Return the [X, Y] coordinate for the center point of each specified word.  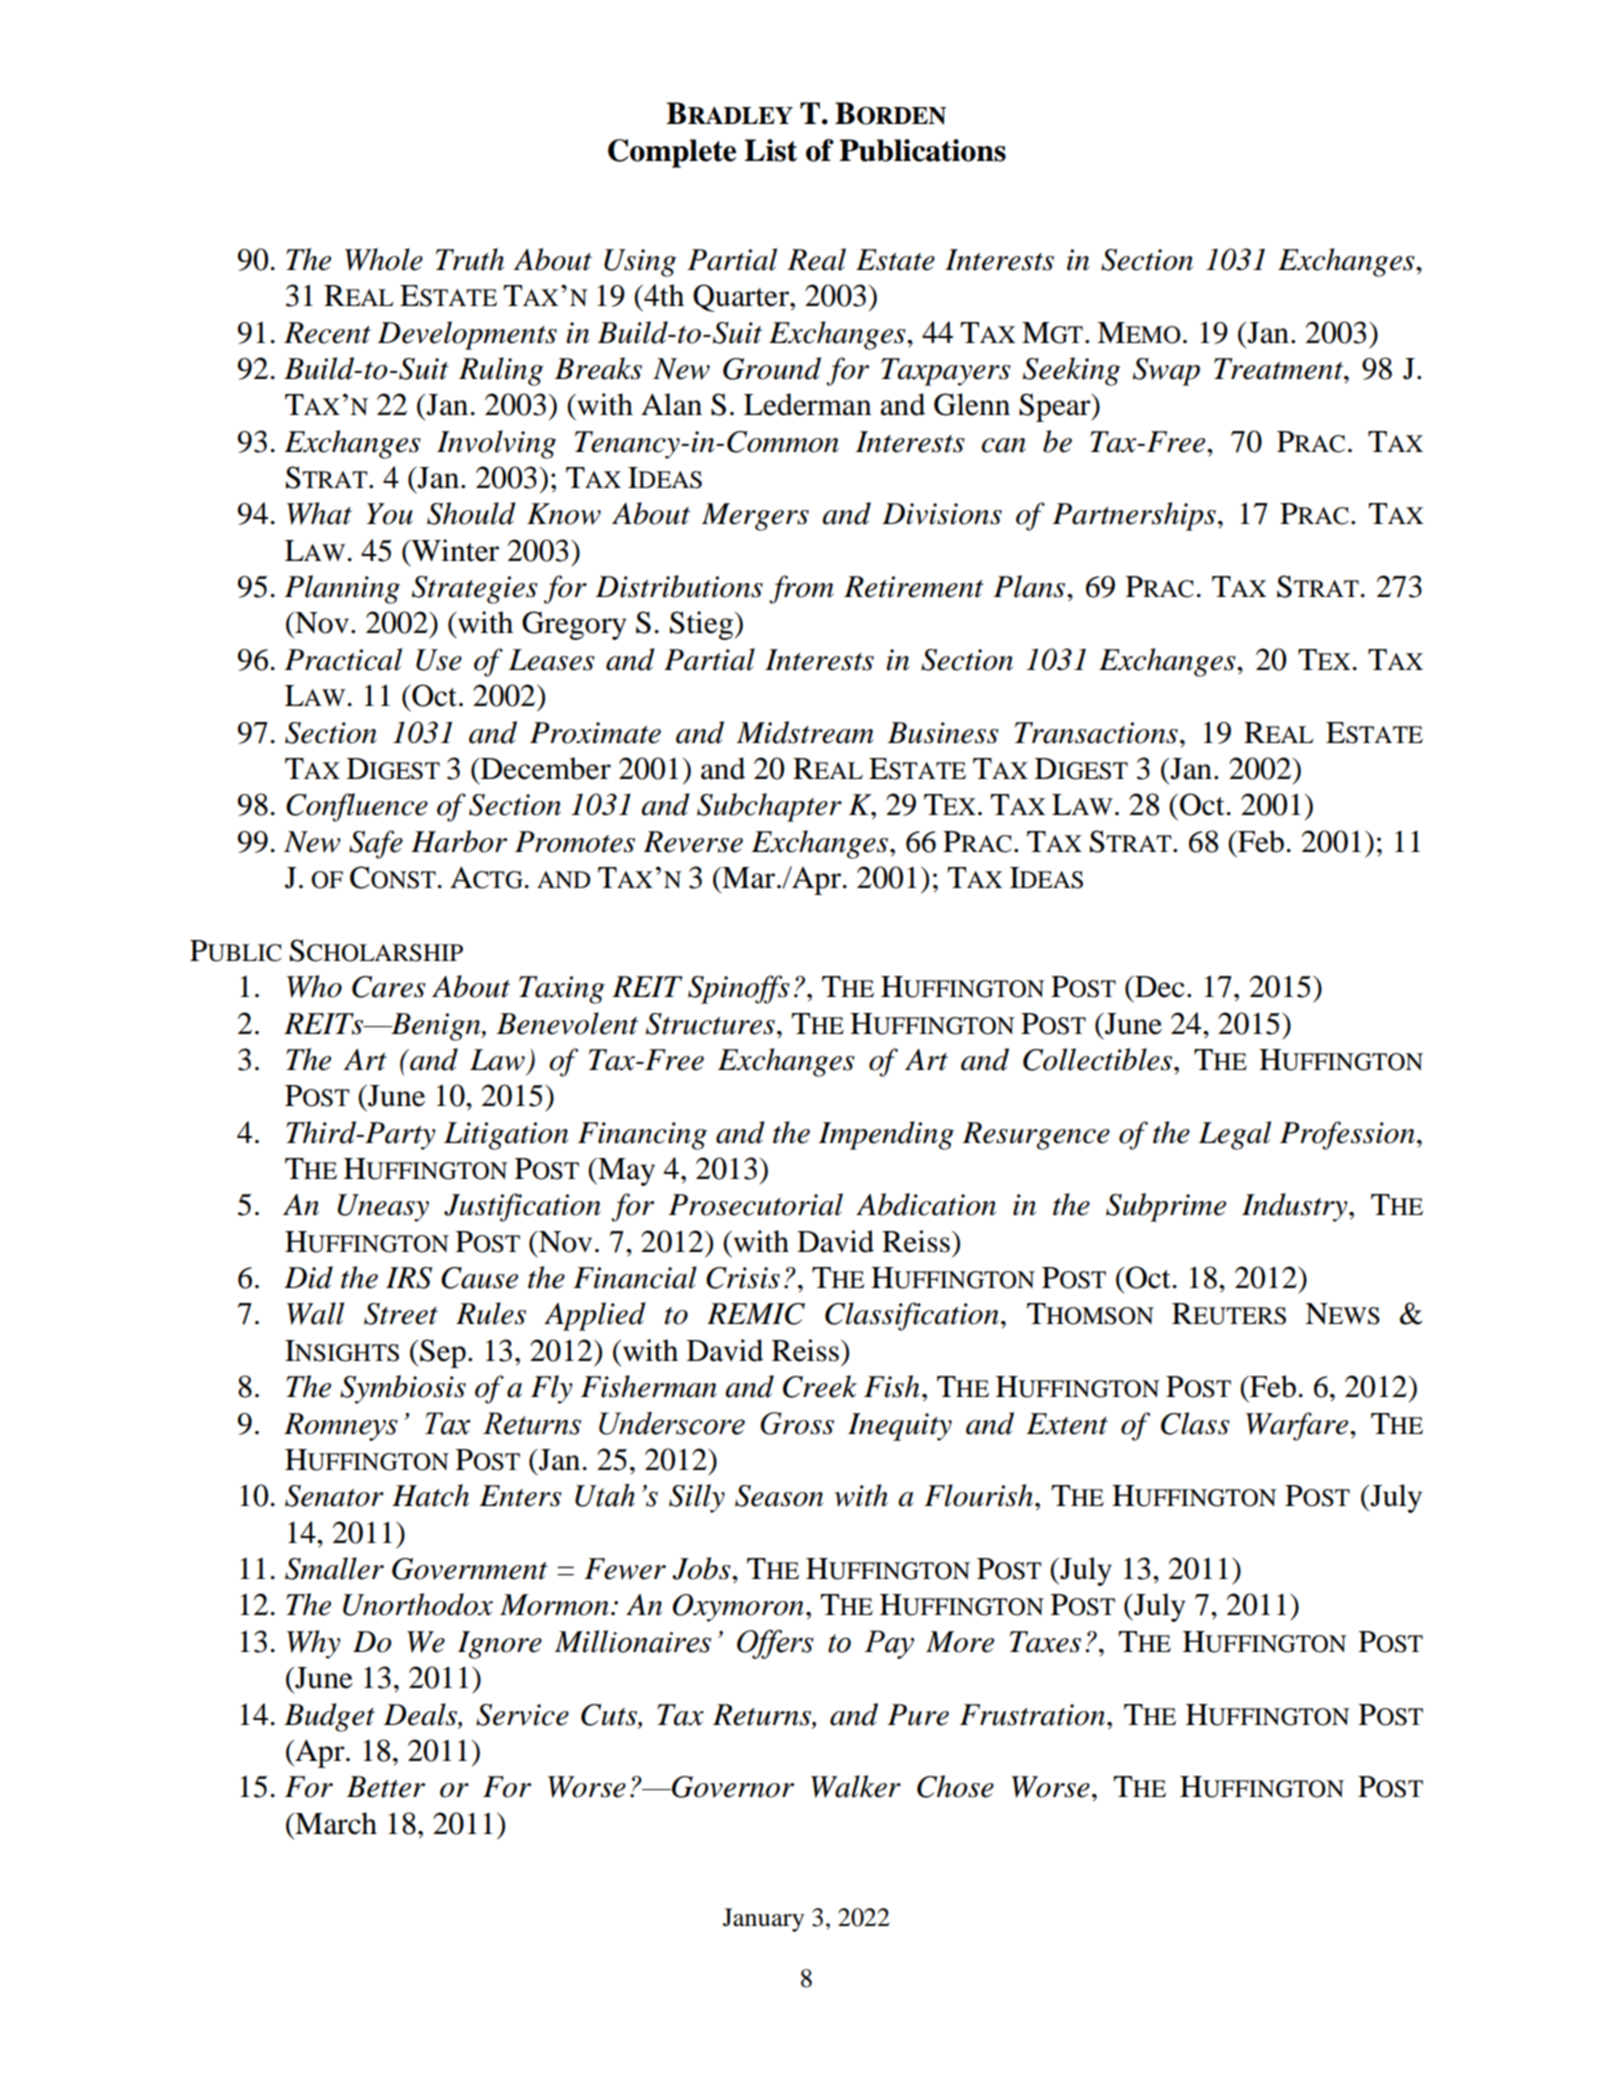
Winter [454, 550]
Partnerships [1134, 516]
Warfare [1298, 1426]
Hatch [430, 1495]
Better [386, 1787]
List [771, 150]
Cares [389, 987]
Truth [470, 259]
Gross [797, 1423]
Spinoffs [739, 989]
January [763, 1920]
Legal [1235, 1135]
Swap [1166, 372]
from [801, 589]
